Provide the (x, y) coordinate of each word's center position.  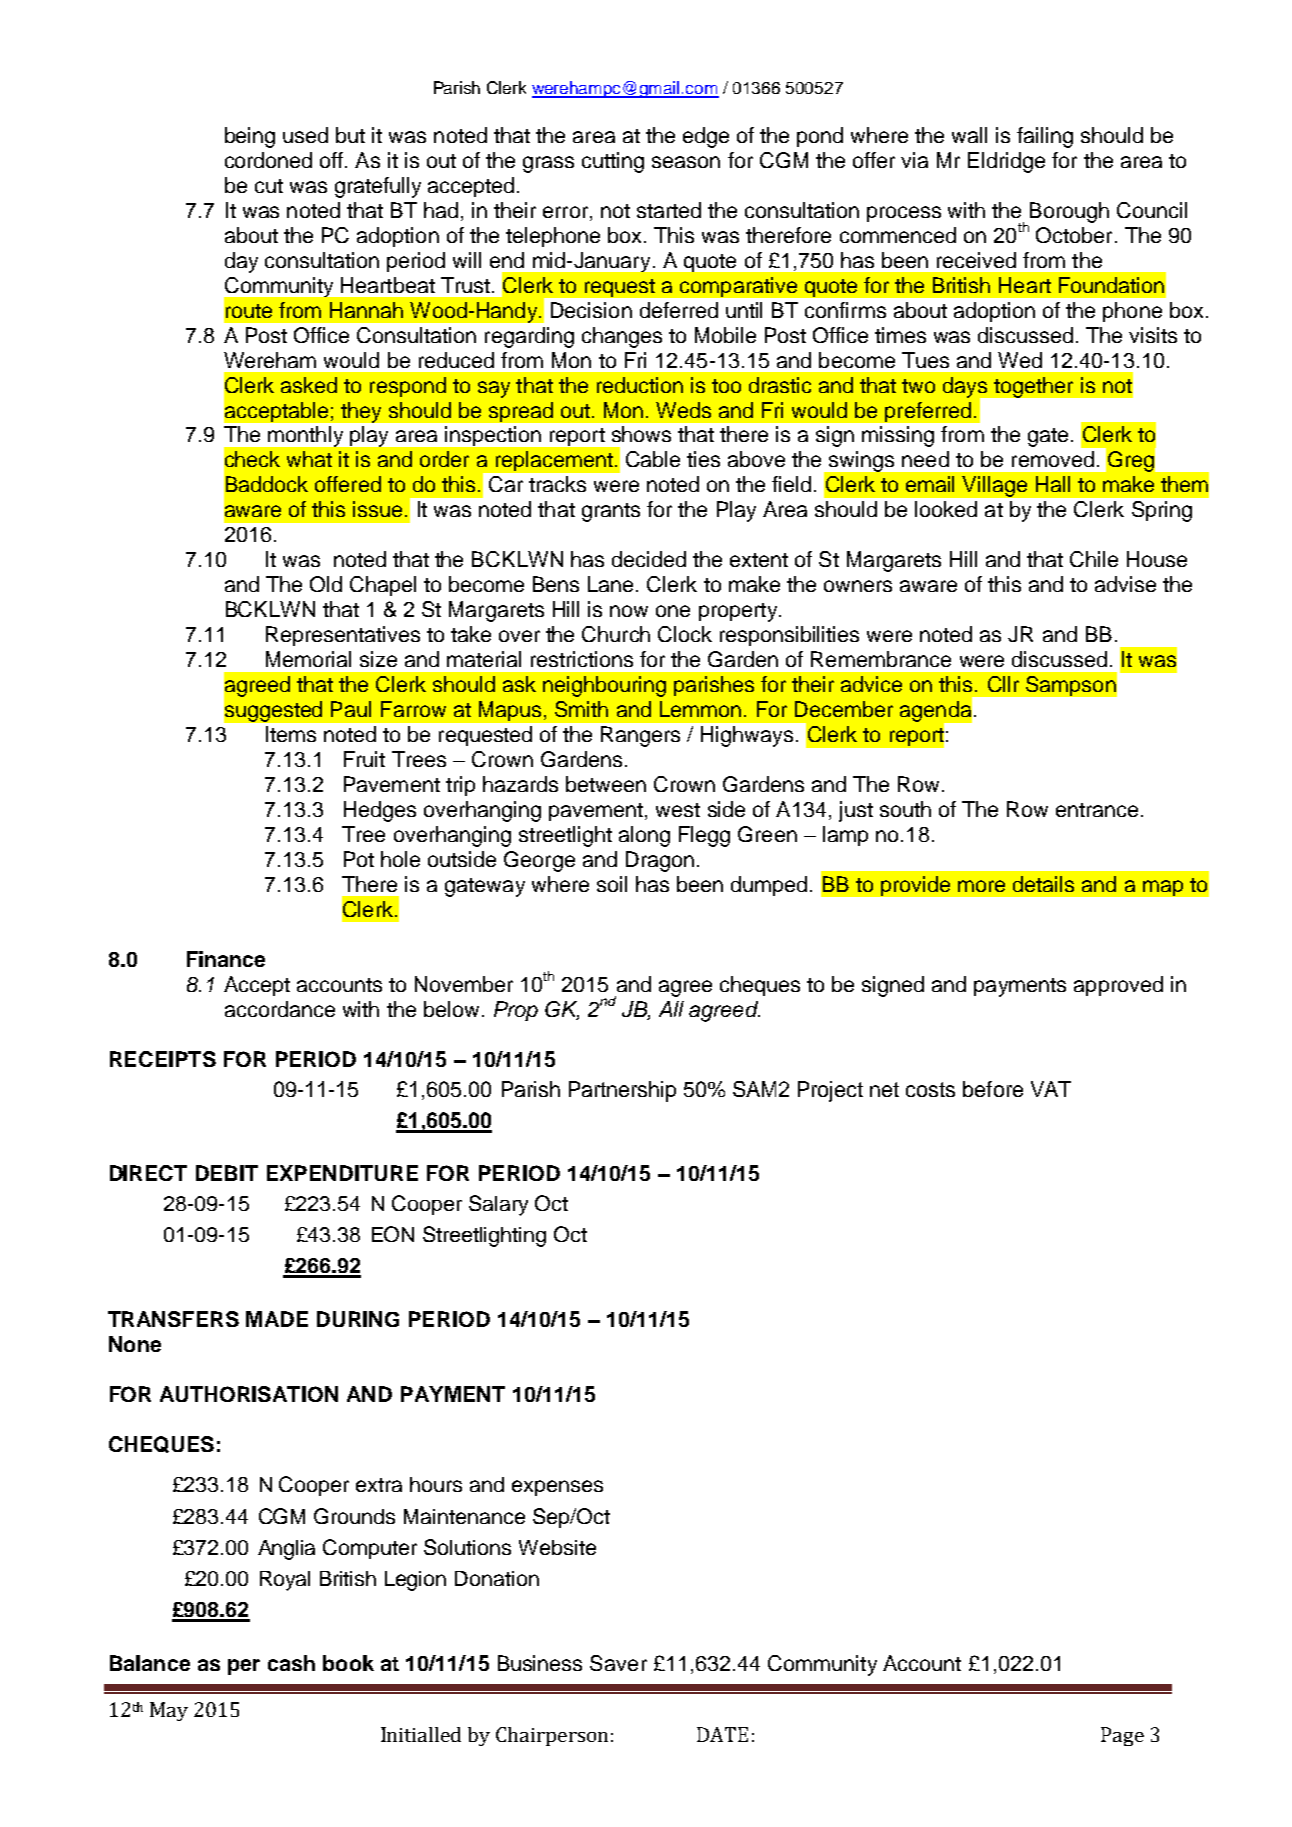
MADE (277, 1319)
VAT (1051, 1089)
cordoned (268, 160)
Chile (1094, 559)
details (1043, 884)
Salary (498, 1205)
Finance (226, 959)
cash (291, 1663)
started (669, 210)
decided (649, 559)
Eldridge (1006, 162)
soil (612, 884)
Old (326, 584)
